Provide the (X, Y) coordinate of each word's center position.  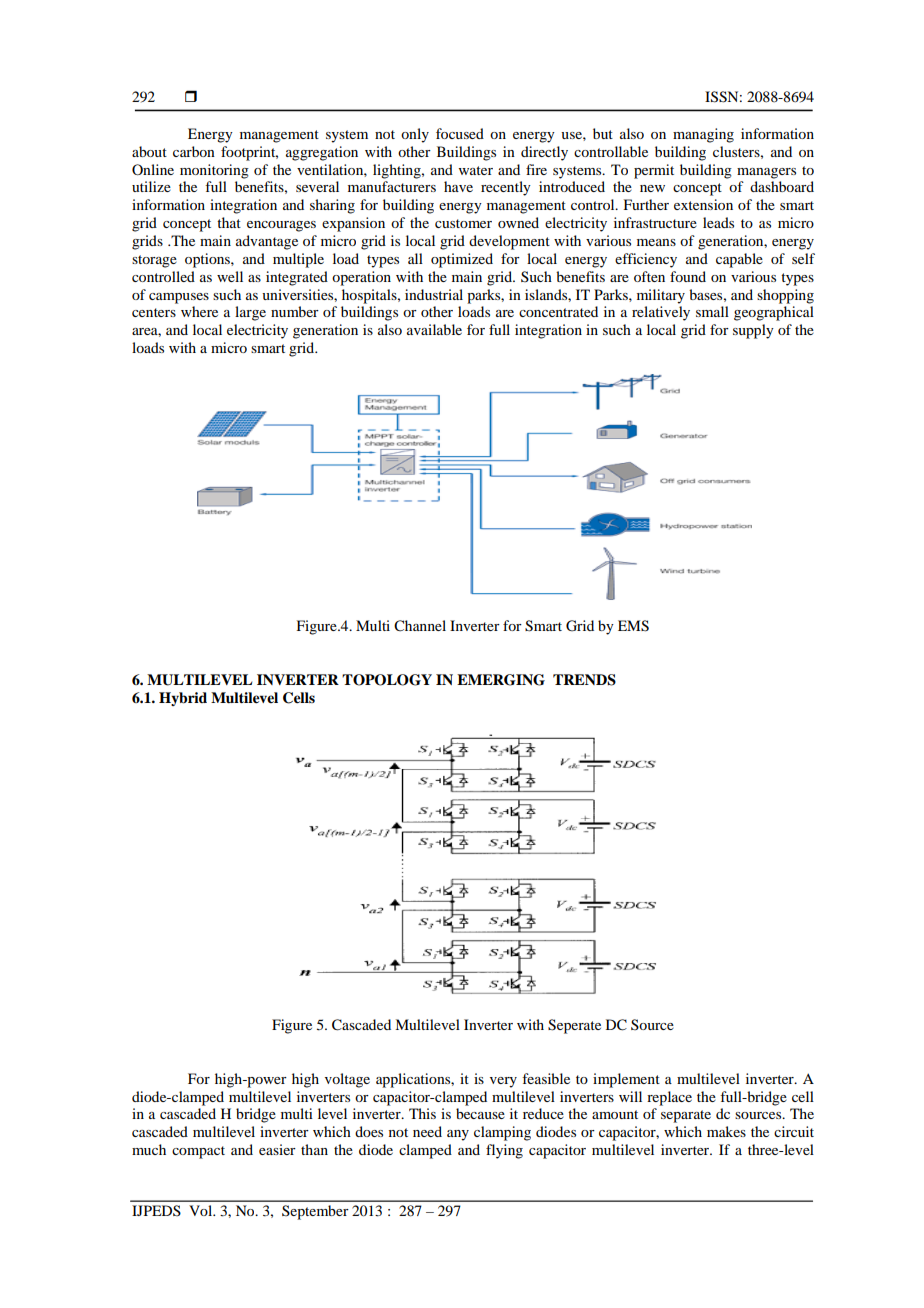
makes (726, 1131)
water (476, 170)
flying (504, 1151)
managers (766, 173)
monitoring (214, 171)
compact (198, 1152)
